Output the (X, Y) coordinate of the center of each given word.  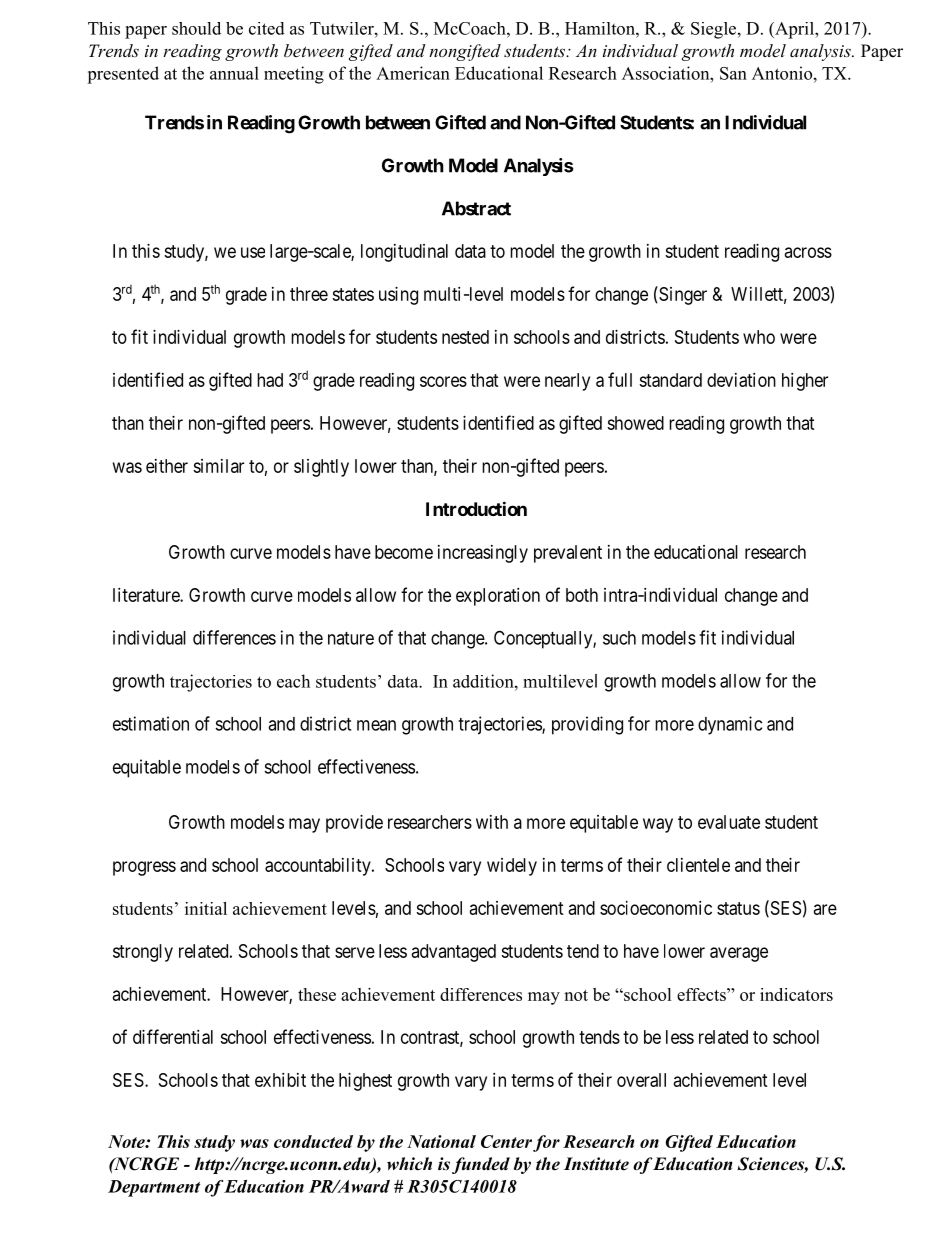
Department (154, 1188)
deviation (741, 380)
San (733, 73)
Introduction (476, 508)
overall (641, 1080)
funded (481, 1165)
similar (218, 466)
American (413, 73)
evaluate (729, 822)
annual (234, 73)
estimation (151, 723)
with (492, 822)
